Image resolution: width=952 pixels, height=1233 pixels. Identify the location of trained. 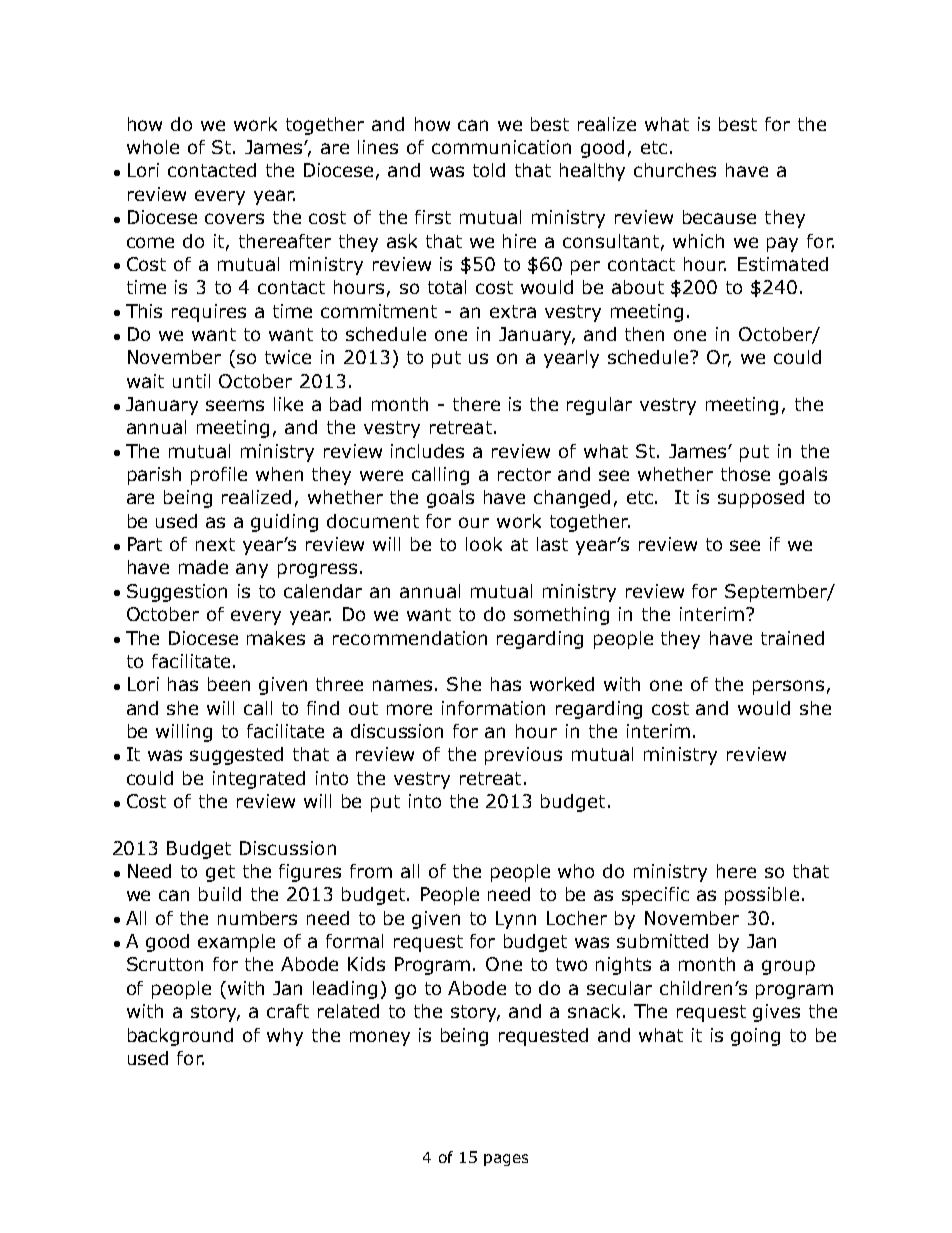
(792, 638).
